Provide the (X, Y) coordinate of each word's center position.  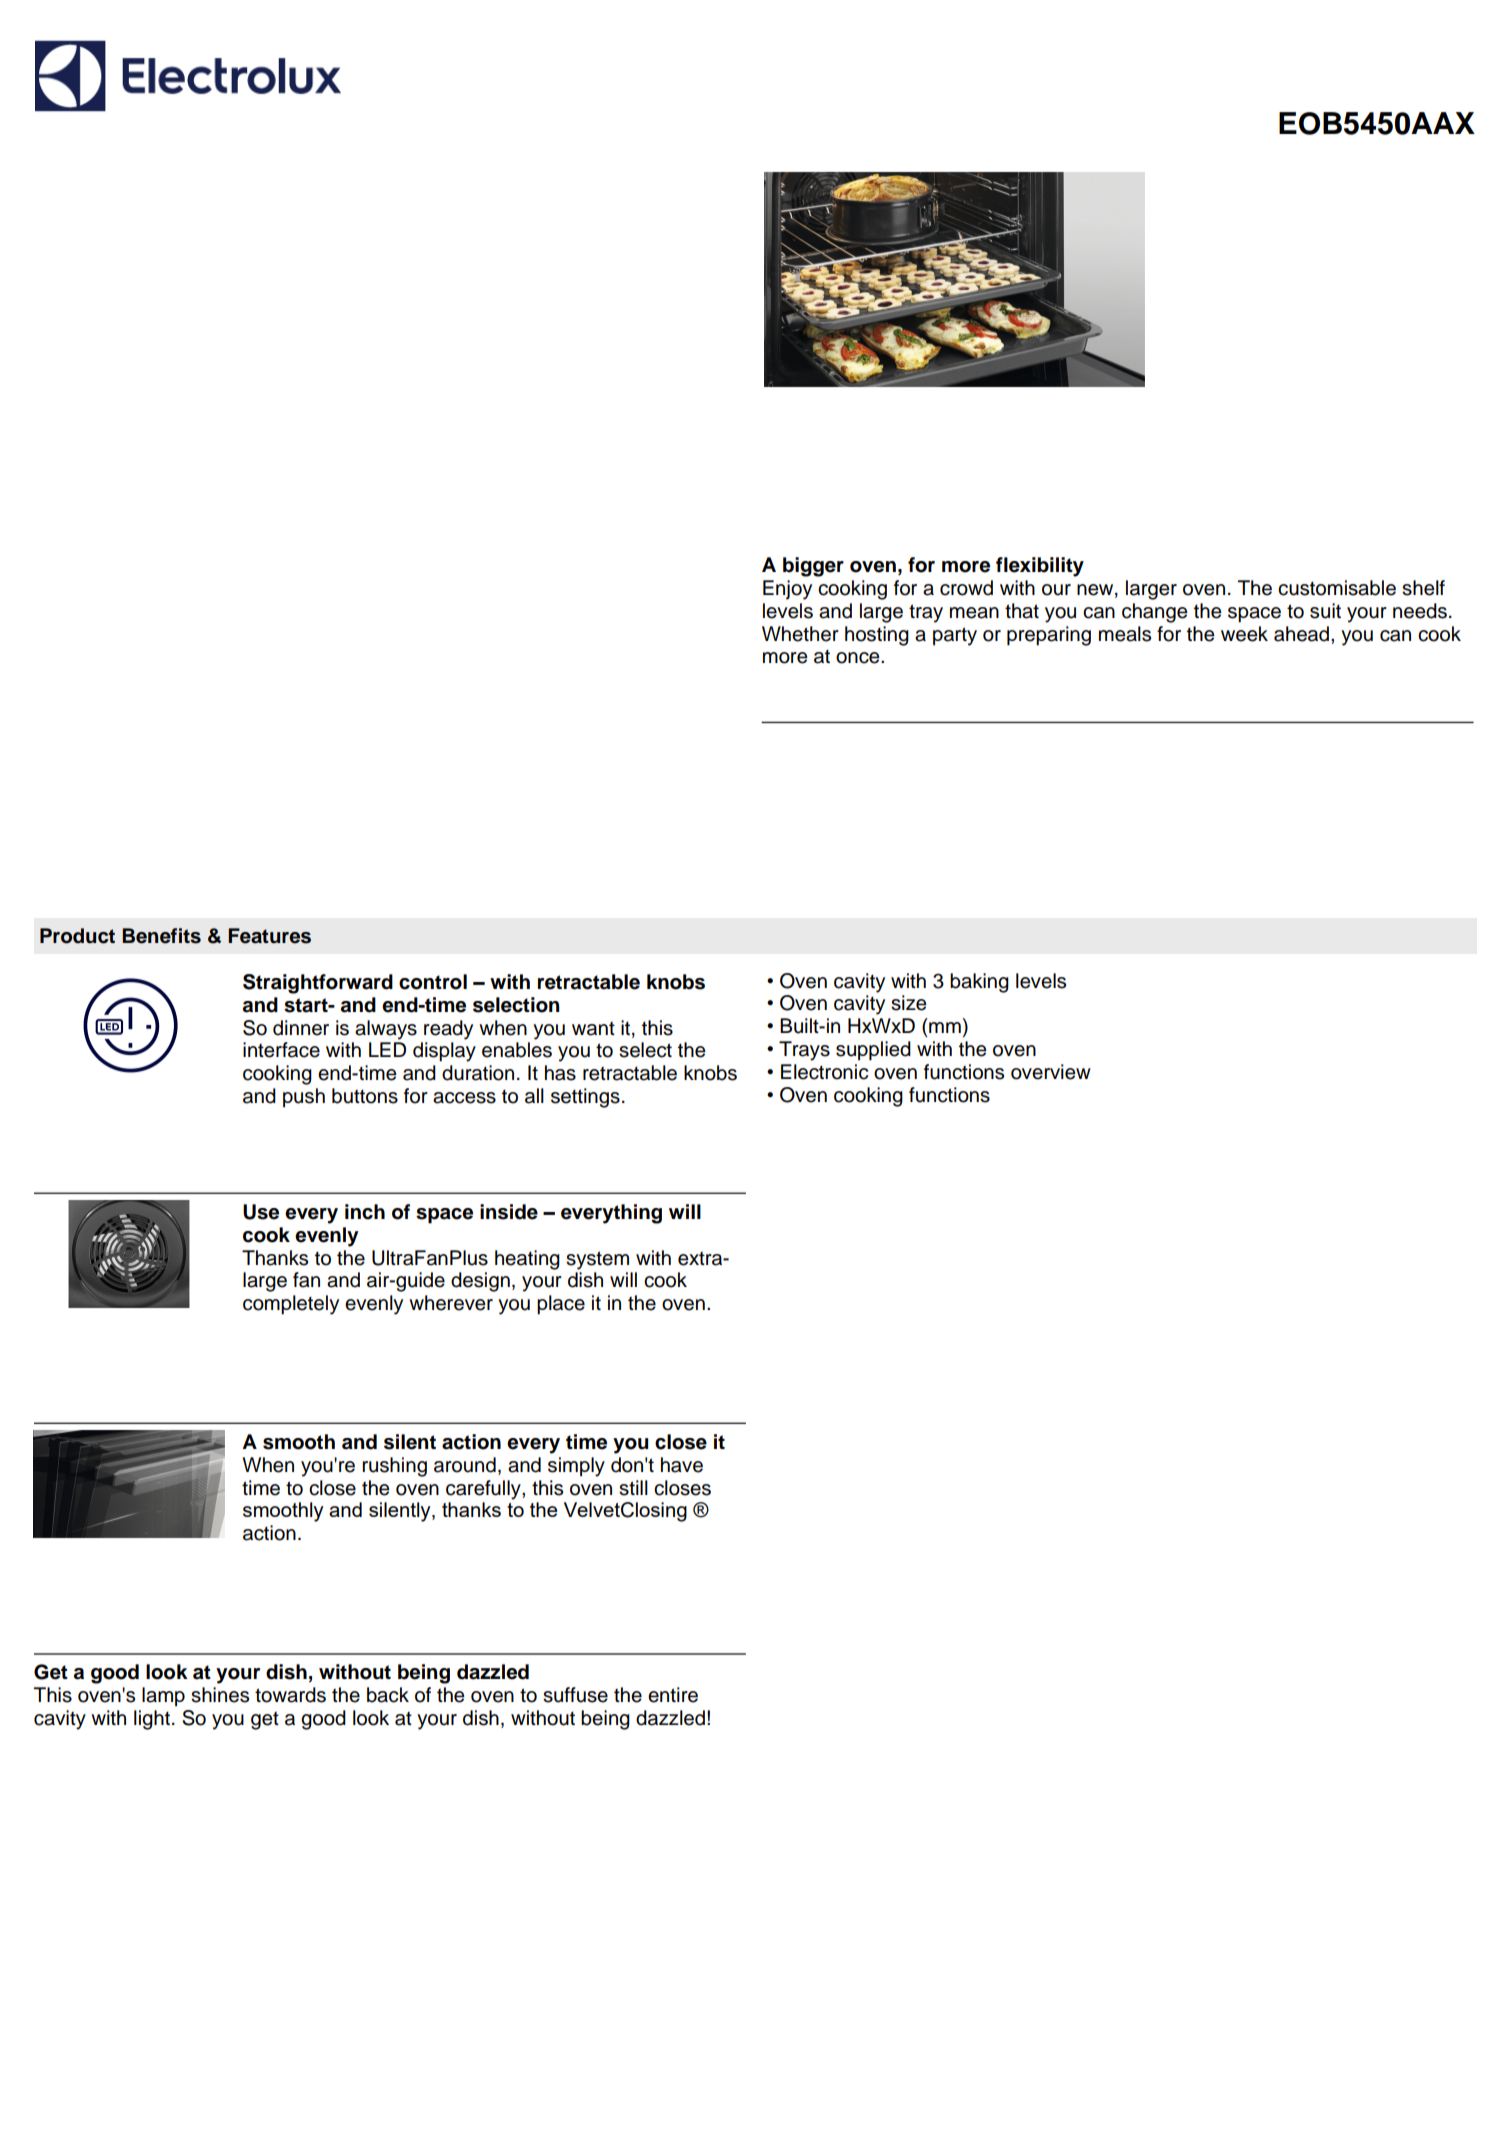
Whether (800, 634)
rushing (394, 1467)
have (682, 1465)
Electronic (824, 1072)
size (909, 1003)
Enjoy (787, 590)
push (304, 1098)
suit (1325, 611)
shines (220, 1695)
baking (979, 983)
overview (1051, 1072)
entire (673, 1695)
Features (269, 936)
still (633, 1488)
